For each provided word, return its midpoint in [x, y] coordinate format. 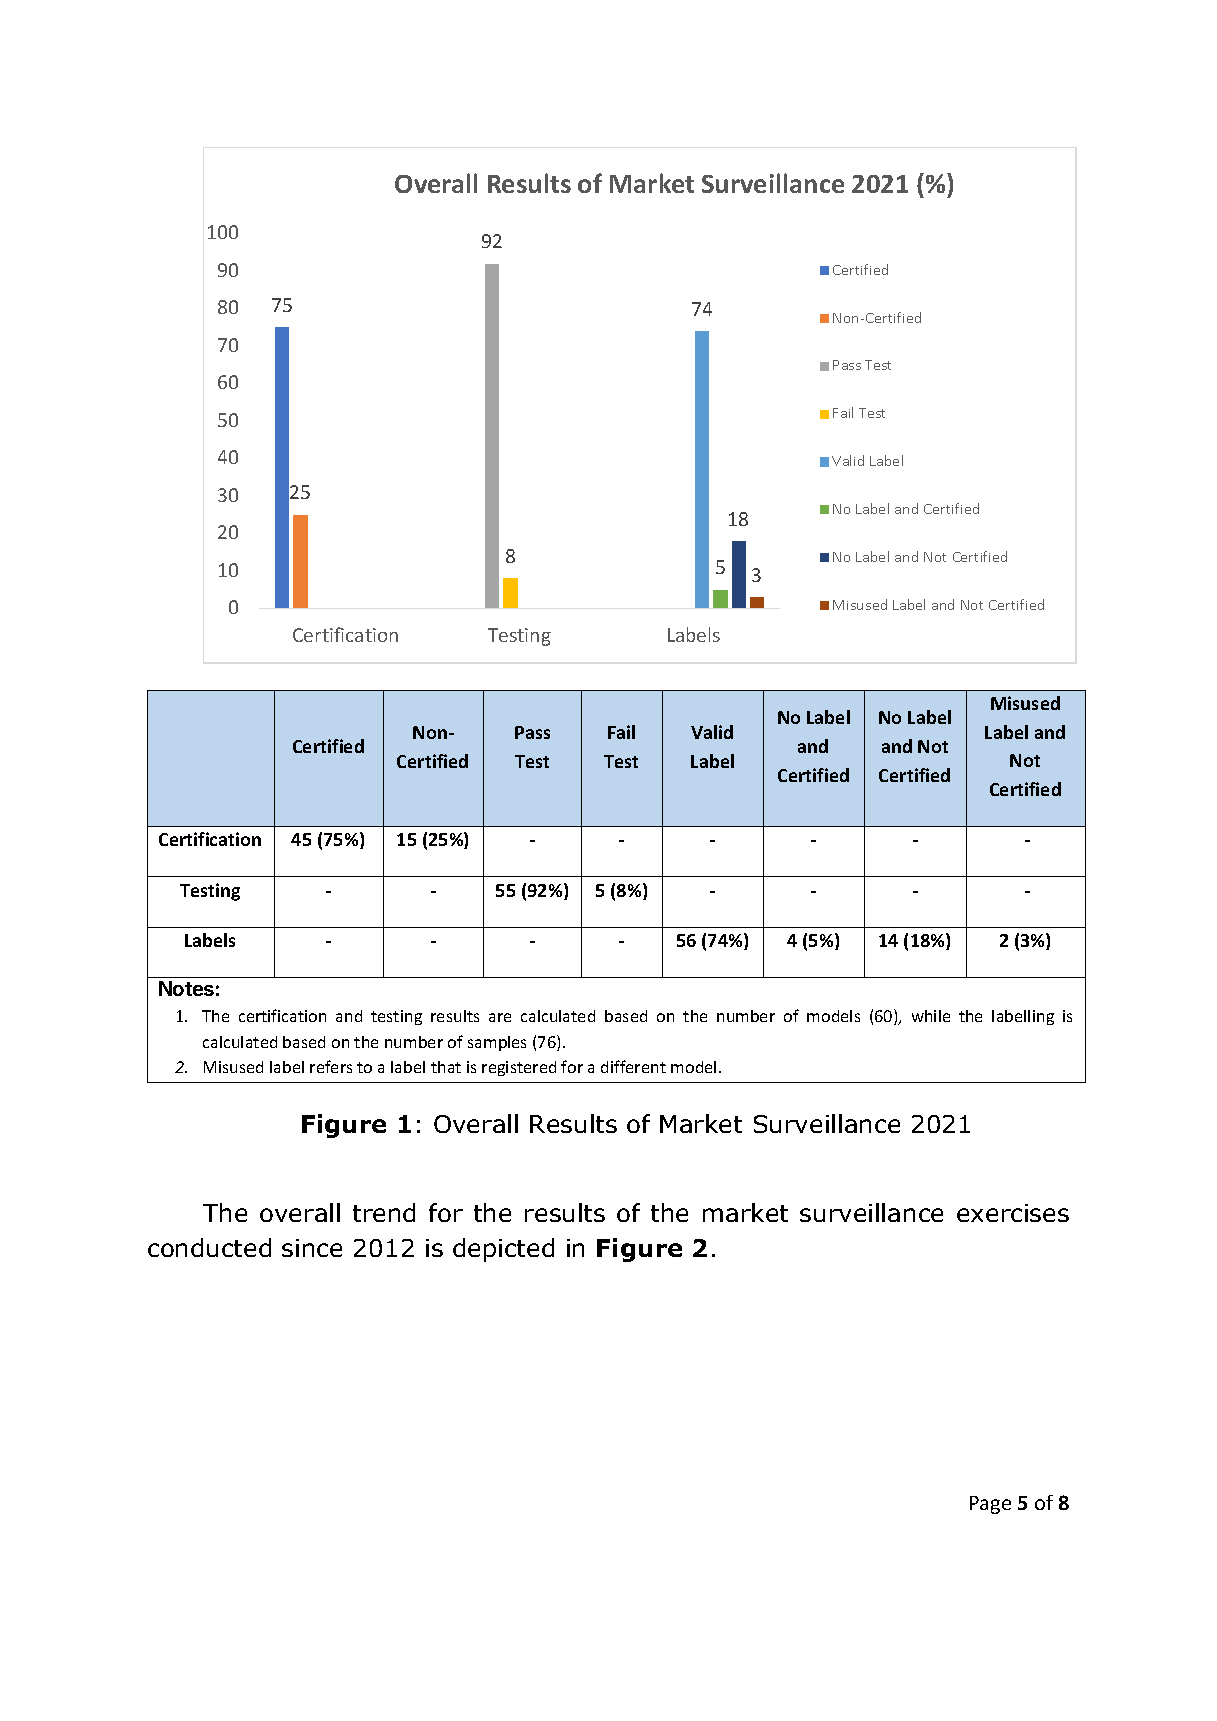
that [446, 1067]
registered [519, 1068]
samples [497, 1043]
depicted [503, 1250]
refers [331, 1066]
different [633, 1066]
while [931, 1016]
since [312, 1248]
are [500, 1017]
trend [384, 1212]
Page [990, 1505]
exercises [1013, 1213]
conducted [209, 1247]
